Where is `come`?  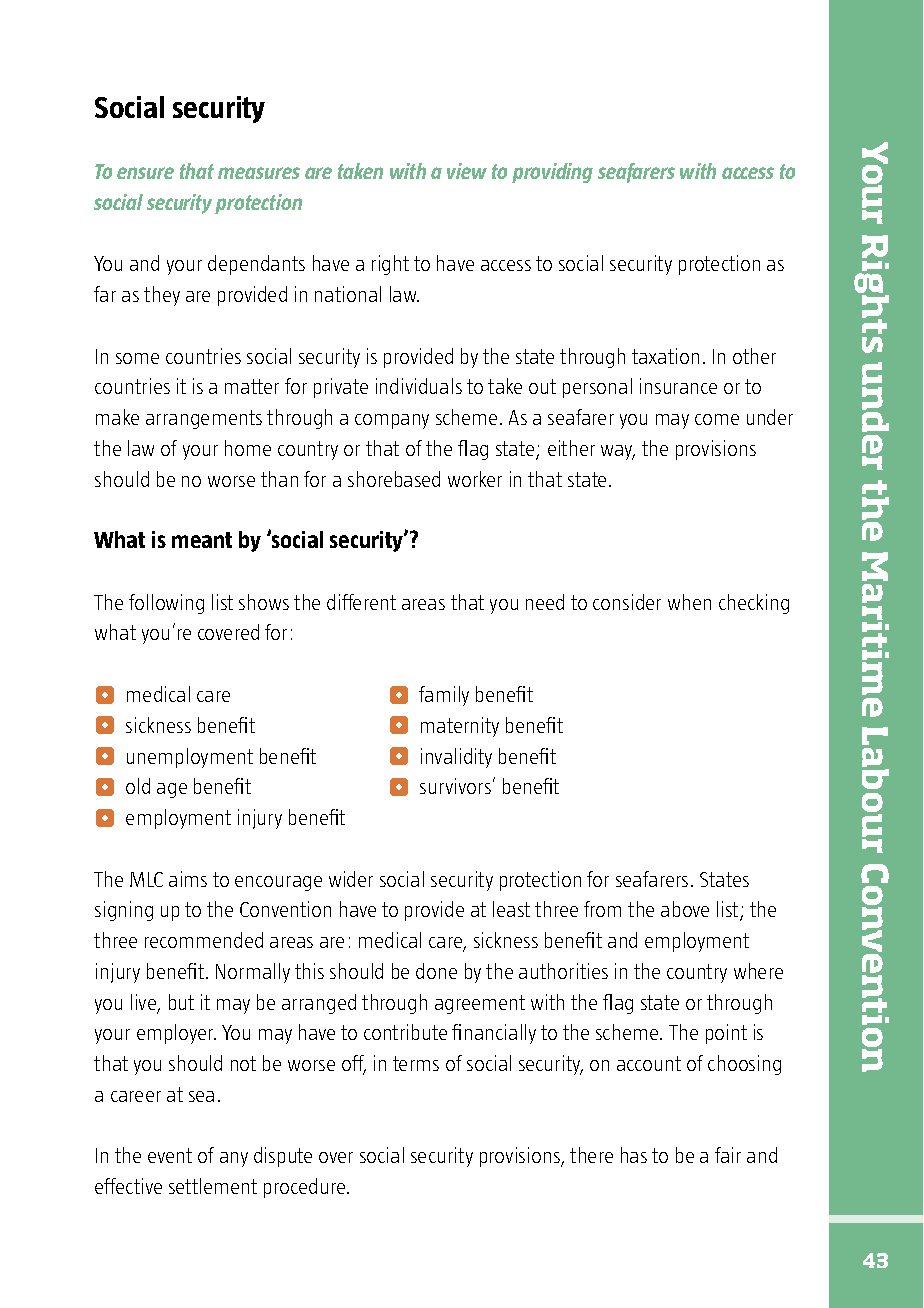 come is located at coordinates (717, 419).
